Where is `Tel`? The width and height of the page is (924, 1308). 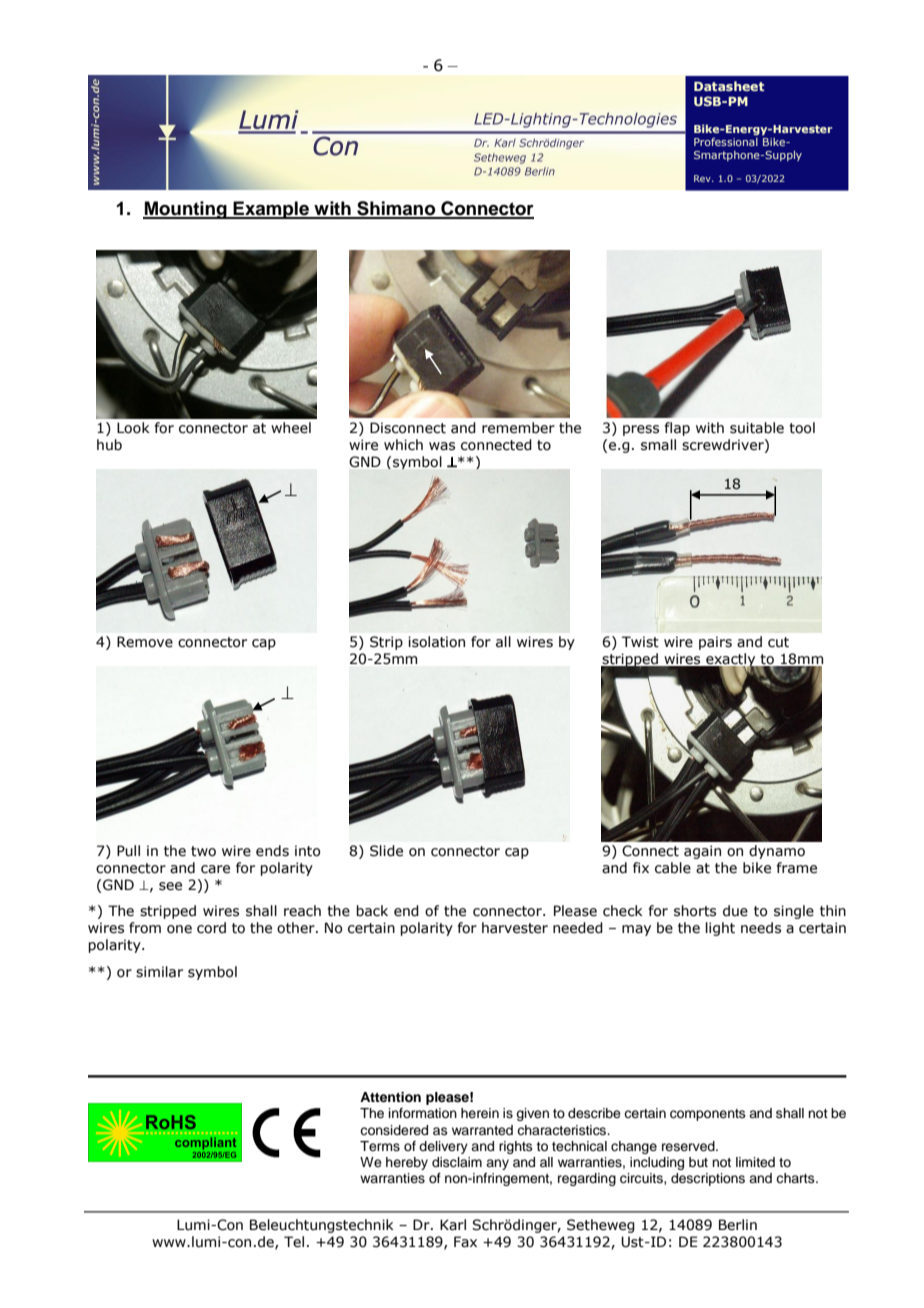 Tel is located at coordinates (294, 1242).
